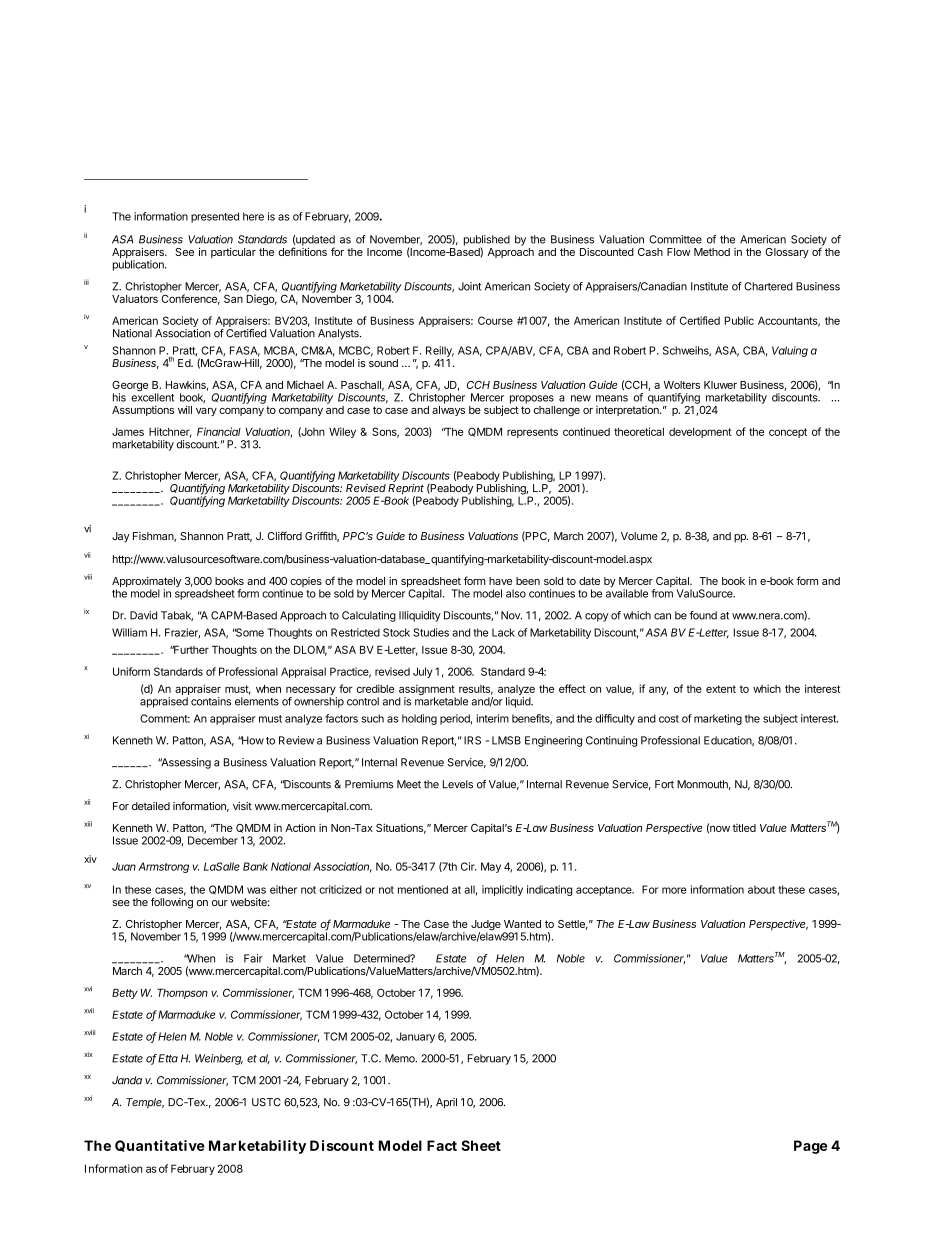  What do you see at coordinates (427, 691) in the screenshot?
I see `assignment` at bounding box center [427, 691].
